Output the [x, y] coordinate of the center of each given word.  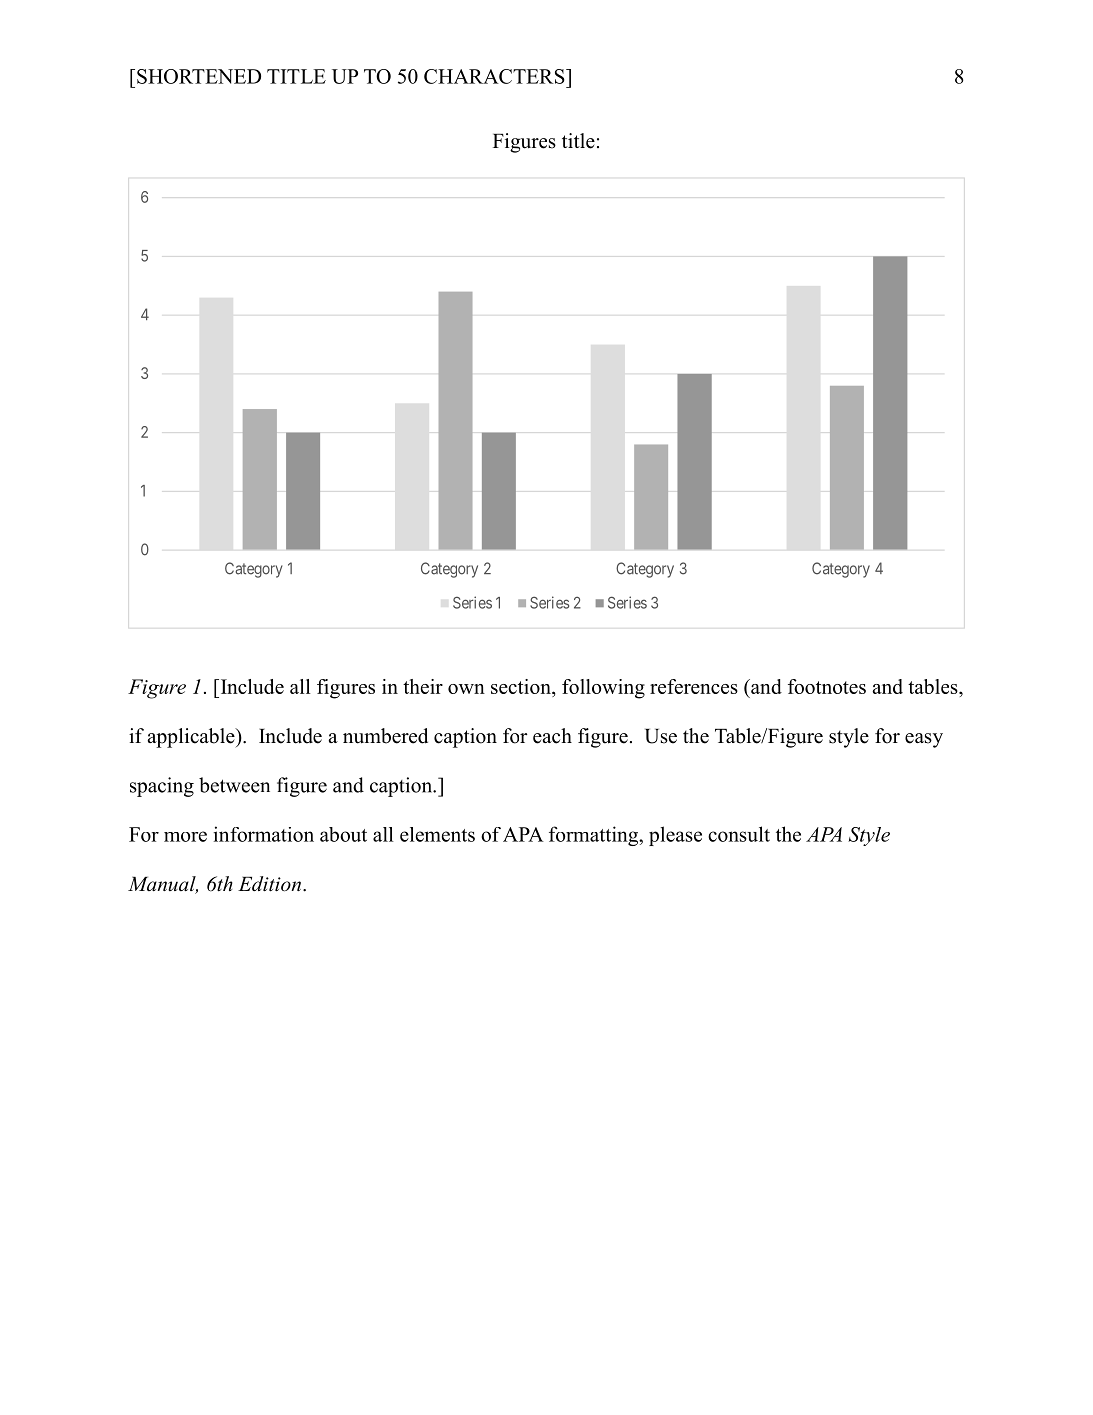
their [423, 686]
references [694, 686]
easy [924, 740]
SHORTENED [199, 76]
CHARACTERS [495, 76]
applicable [192, 738]
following [603, 689]
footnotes [827, 686]
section [522, 686]
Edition [271, 884]
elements [437, 834]
